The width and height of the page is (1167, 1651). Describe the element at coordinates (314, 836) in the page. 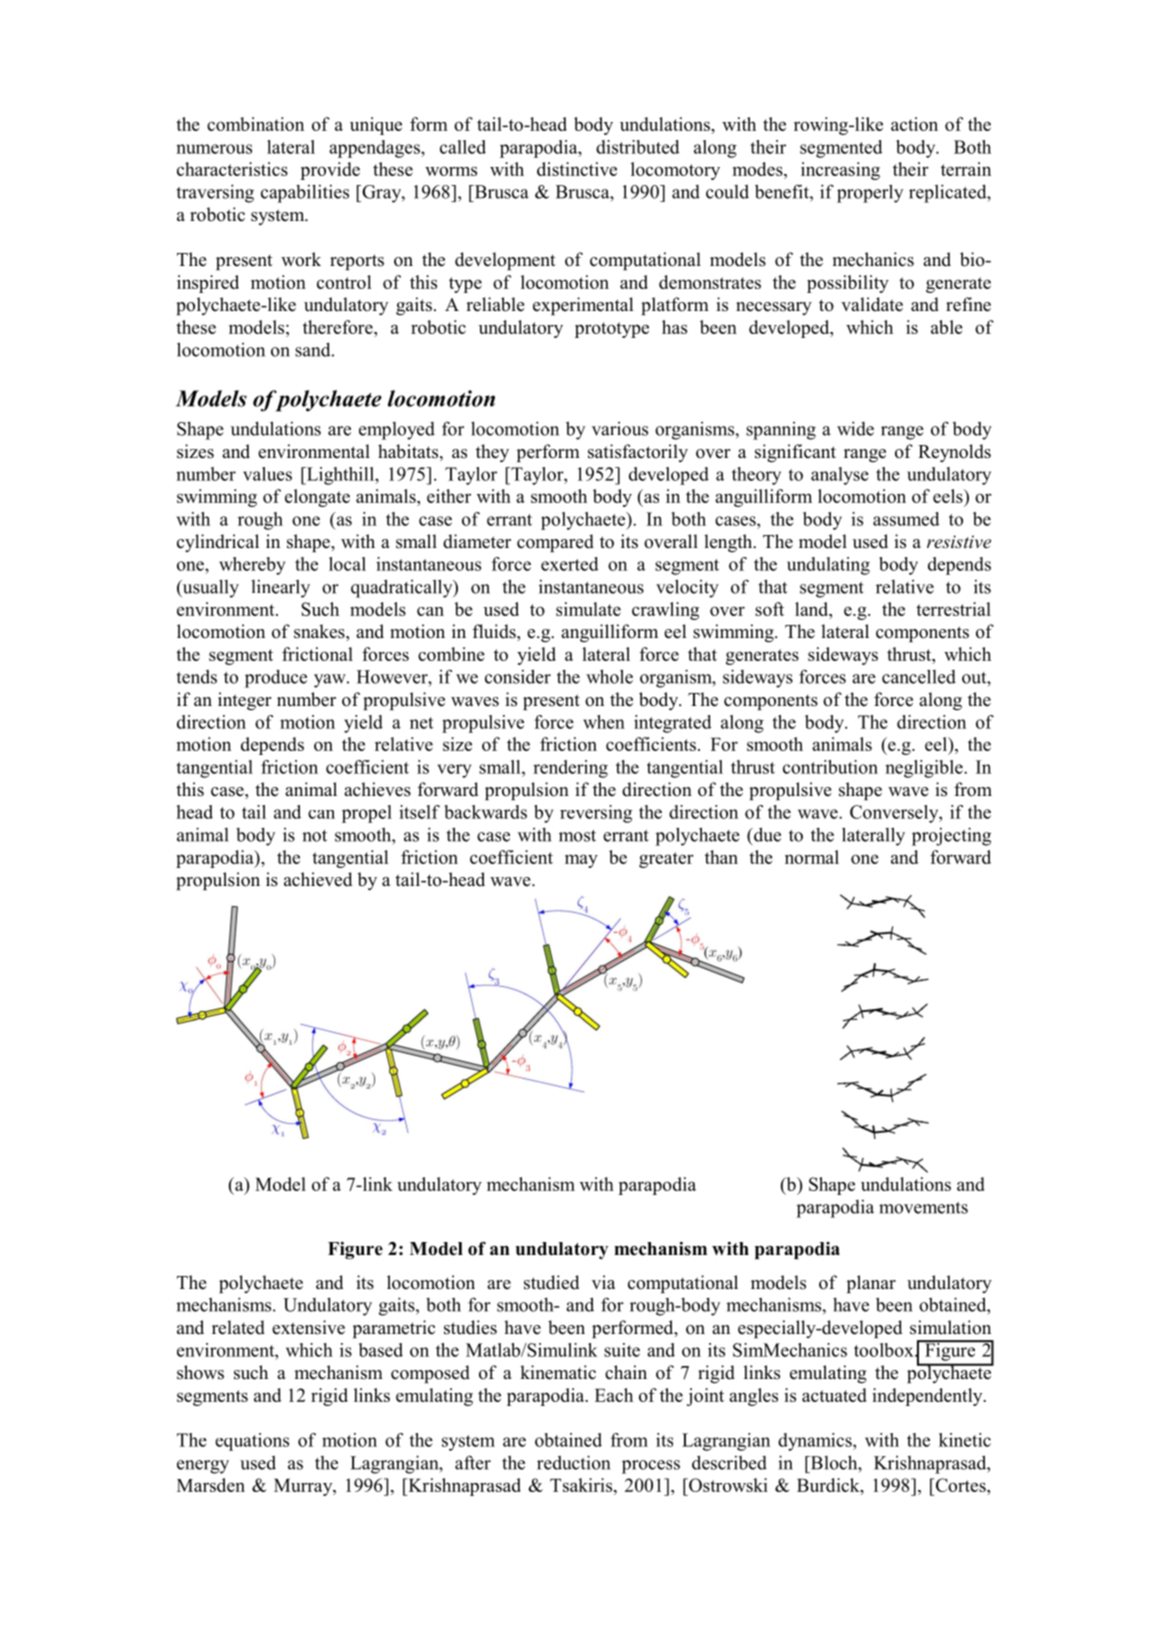

I see `not` at that location.
